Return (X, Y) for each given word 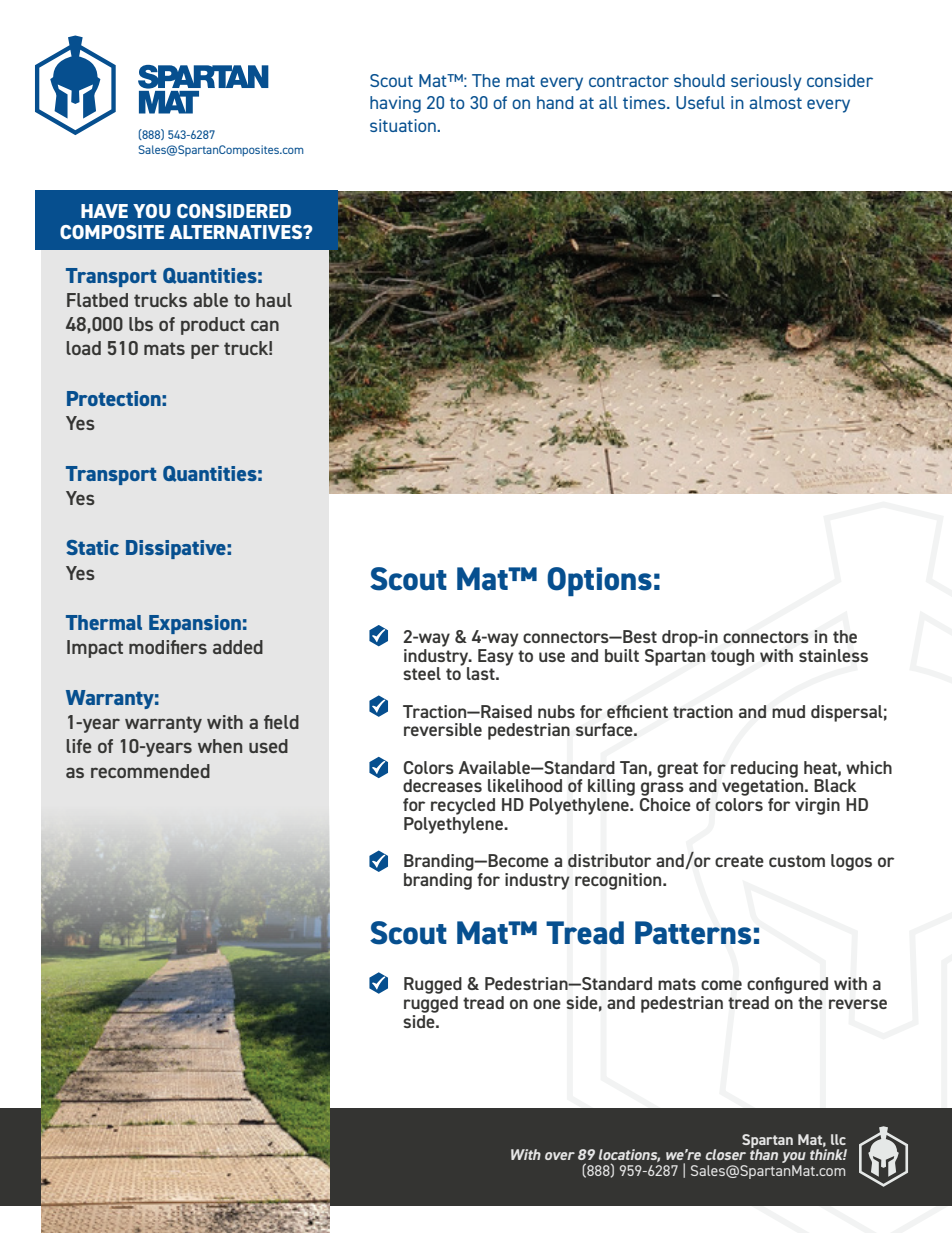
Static (92, 547)
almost (775, 102)
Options (599, 581)
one (547, 1004)
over (560, 1156)
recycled (463, 806)
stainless (833, 655)
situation (404, 125)
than (764, 1153)
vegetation (764, 786)
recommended (150, 771)
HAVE (104, 211)
